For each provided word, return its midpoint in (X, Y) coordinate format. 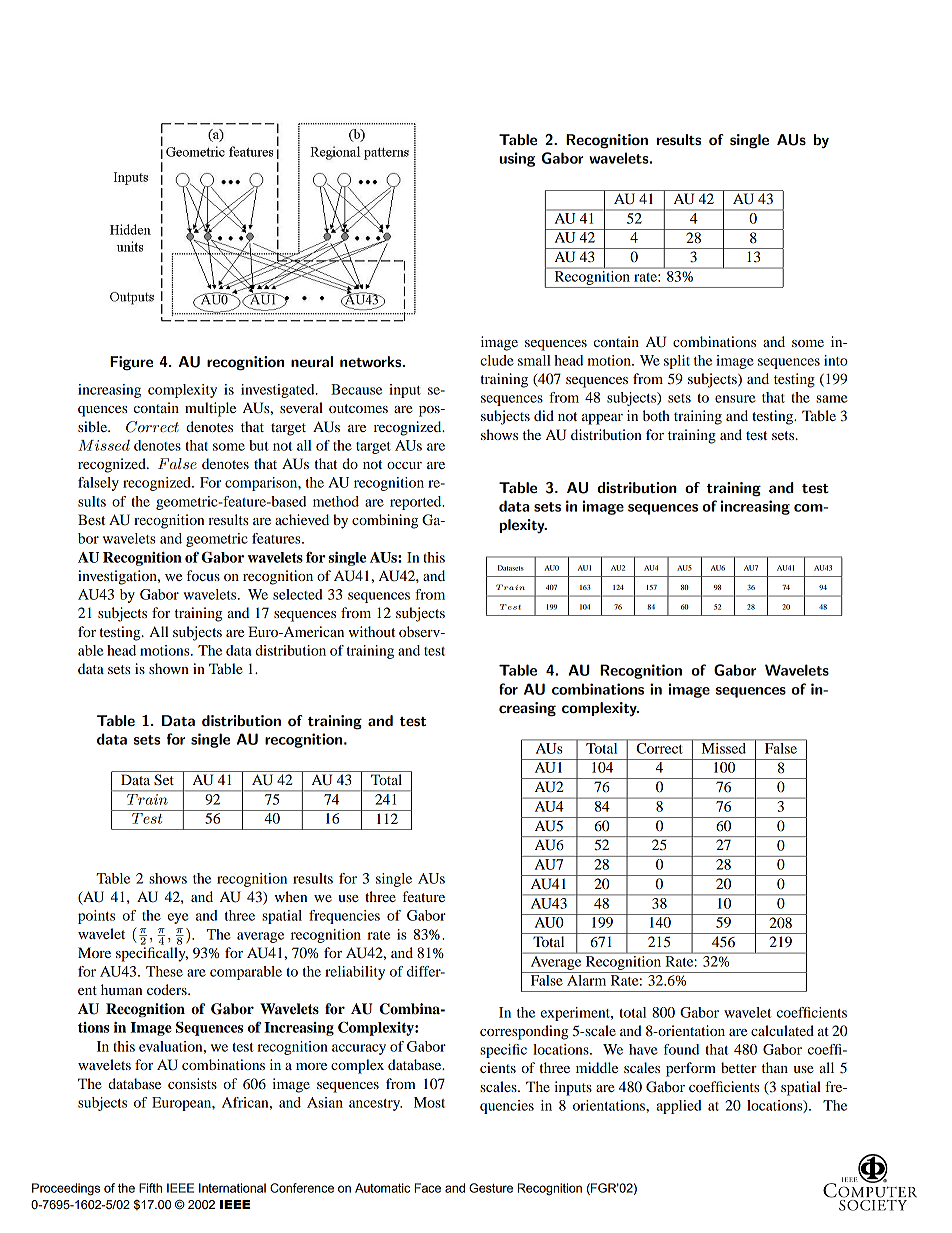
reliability (355, 973)
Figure (131, 363)
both (656, 415)
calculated (782, 1030)
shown (169, 668)
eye (178, 918)
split (677, 362)
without (371, 631)
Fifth (150, 1188)
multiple (210, 409)
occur (404, 465)
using (517, 159)
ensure (735, 399)
